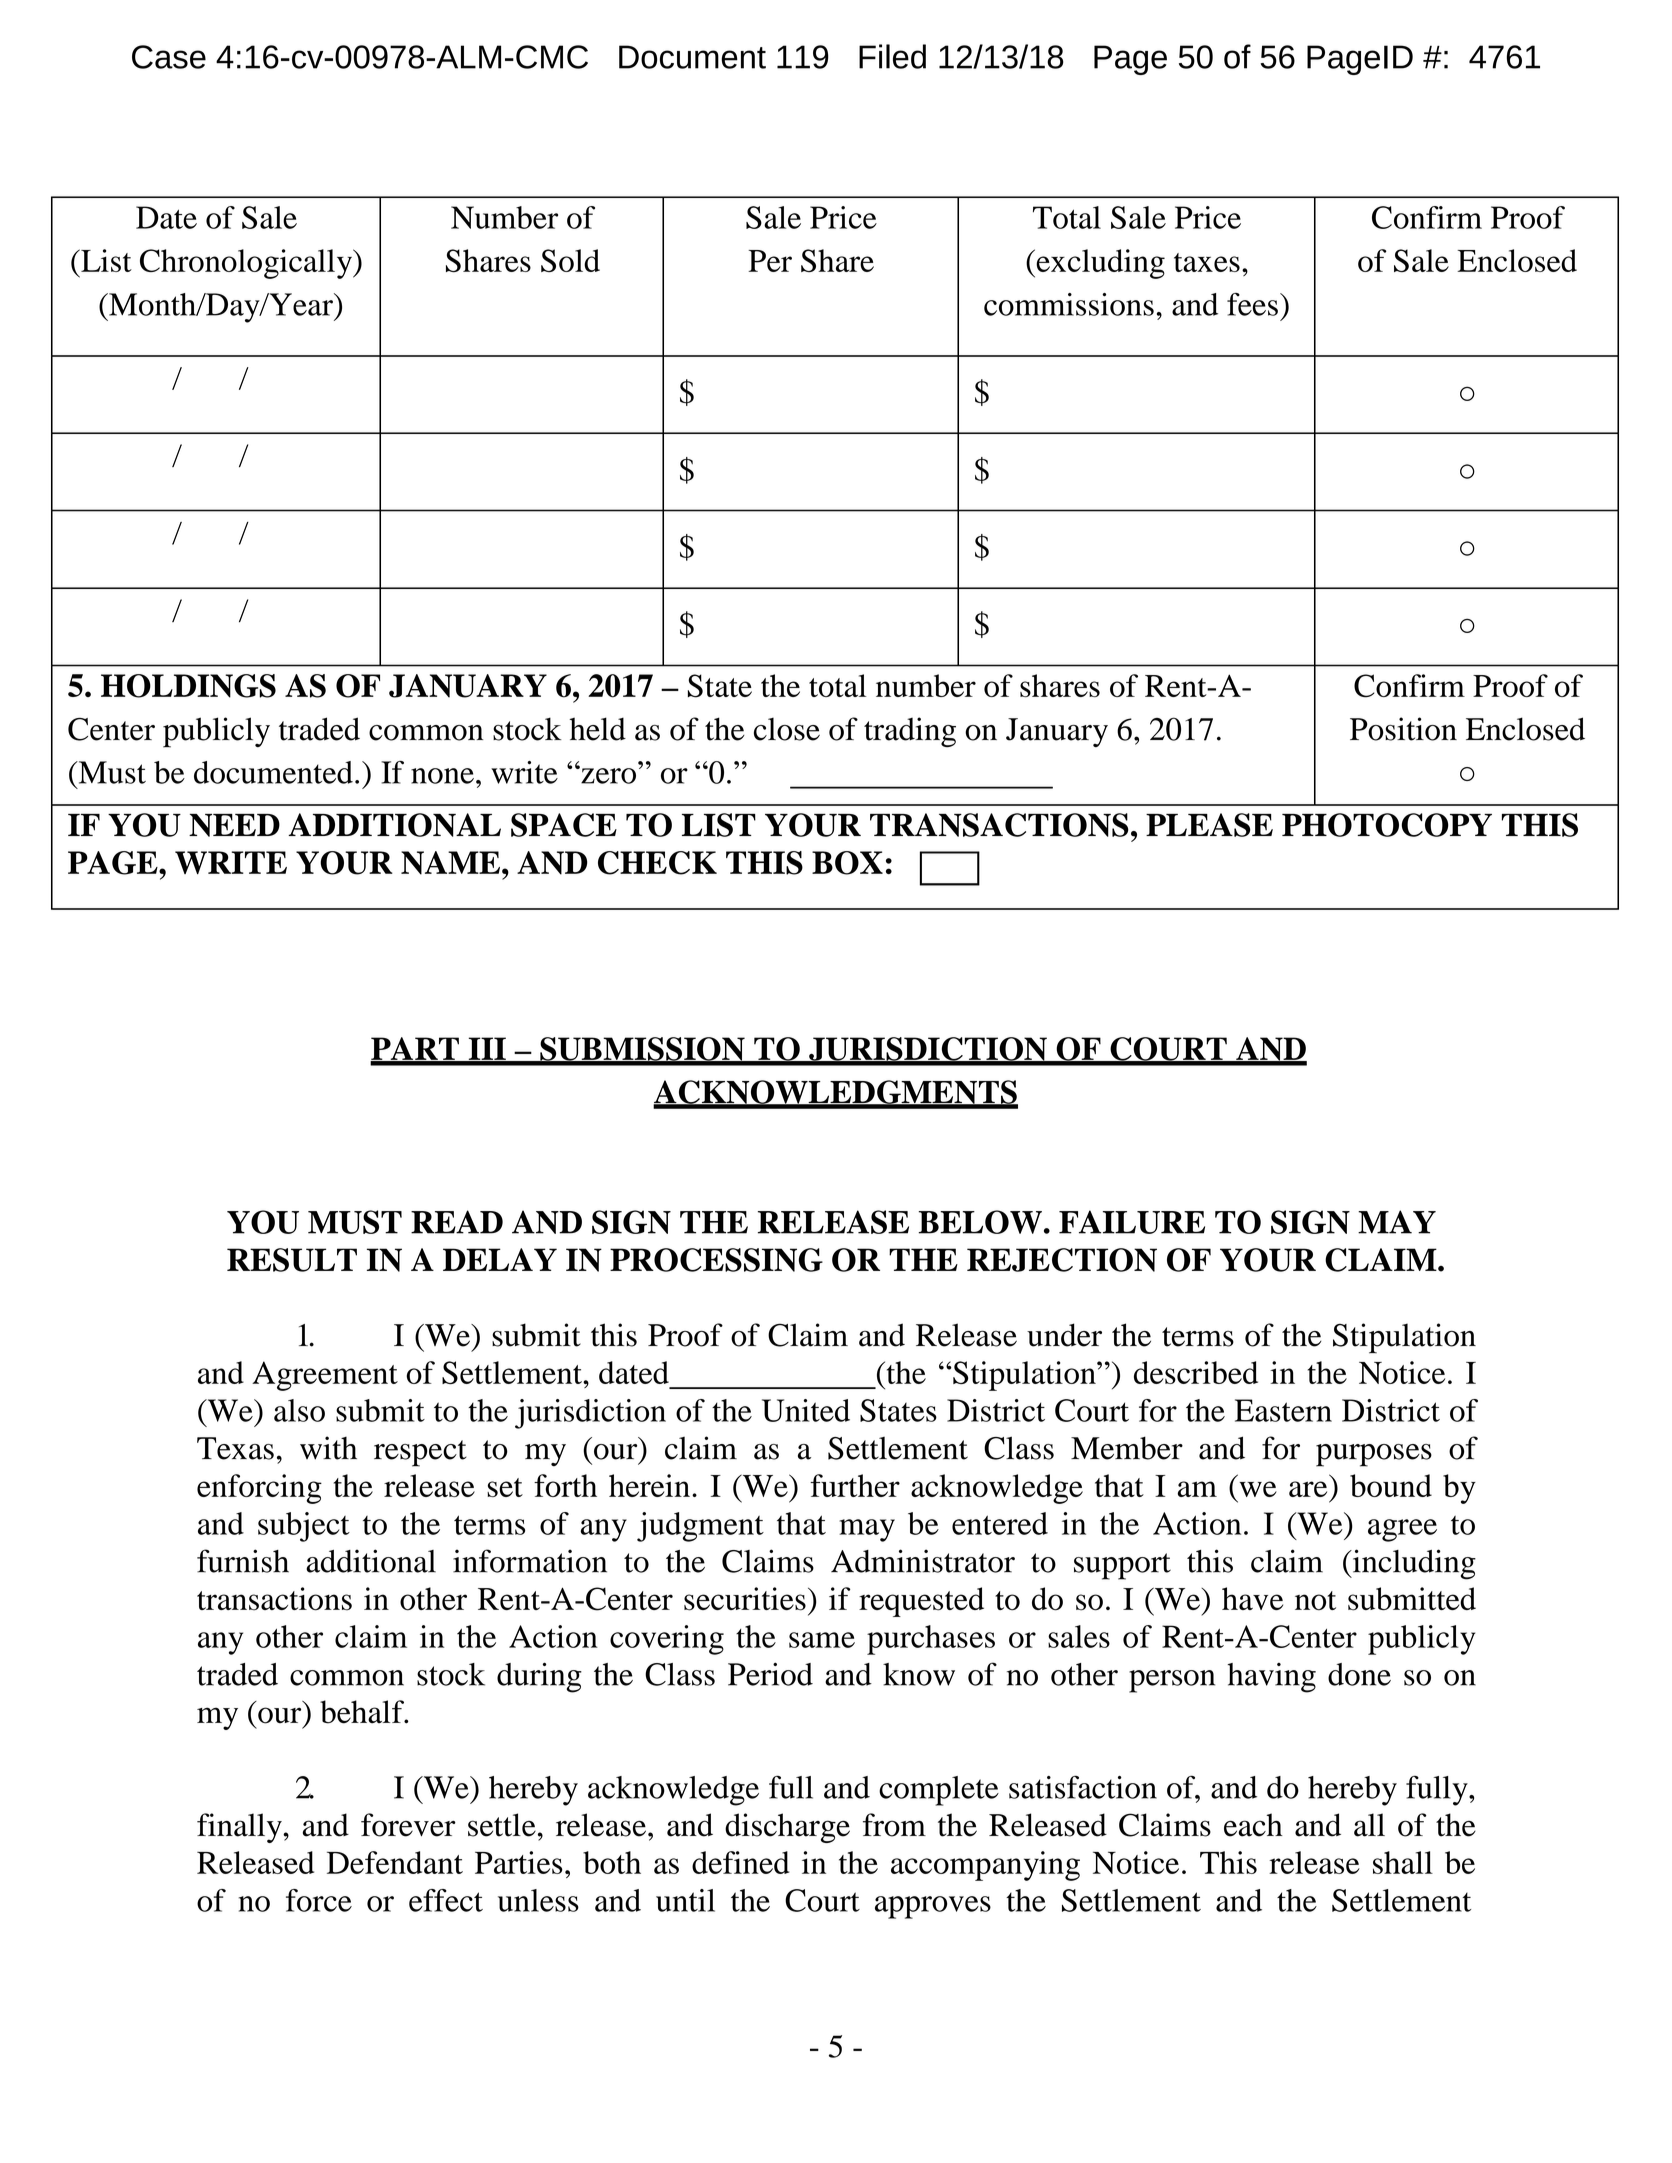 The height and width of the screenshot is (2163, 1672). I want to click on taxes, so click(1207, 262).
